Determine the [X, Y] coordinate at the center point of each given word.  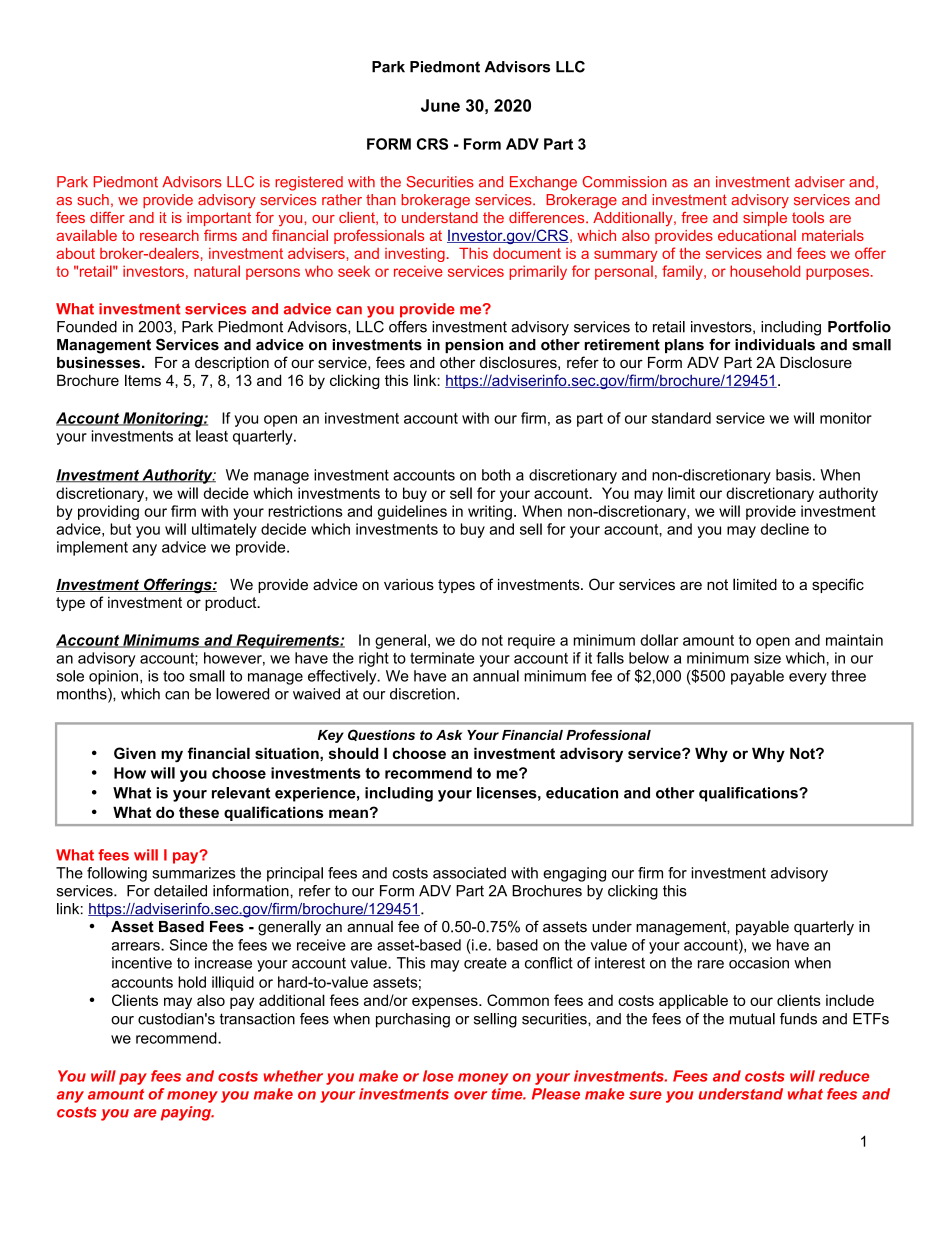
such [93, 200]
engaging [574, 874]
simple [765, 219]
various [409, 584]
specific [838, 585]
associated [469, 873]
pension [474, 346]
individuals [775, 345]
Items [143, 380]
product [232, 604]
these [199, 812]
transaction [257, 1019]
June [440, 105]
